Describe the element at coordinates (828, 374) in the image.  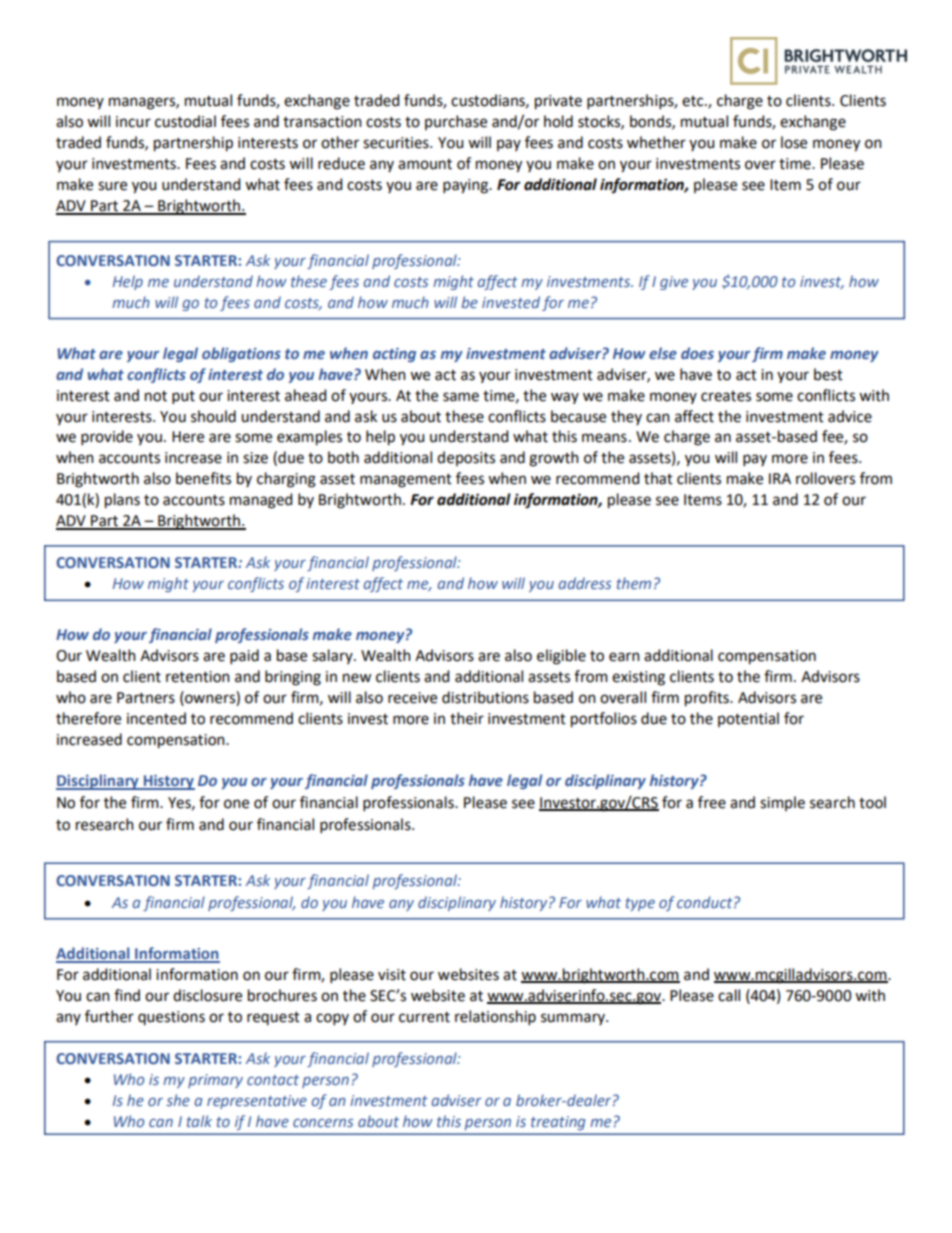
I see `best` at that location.
